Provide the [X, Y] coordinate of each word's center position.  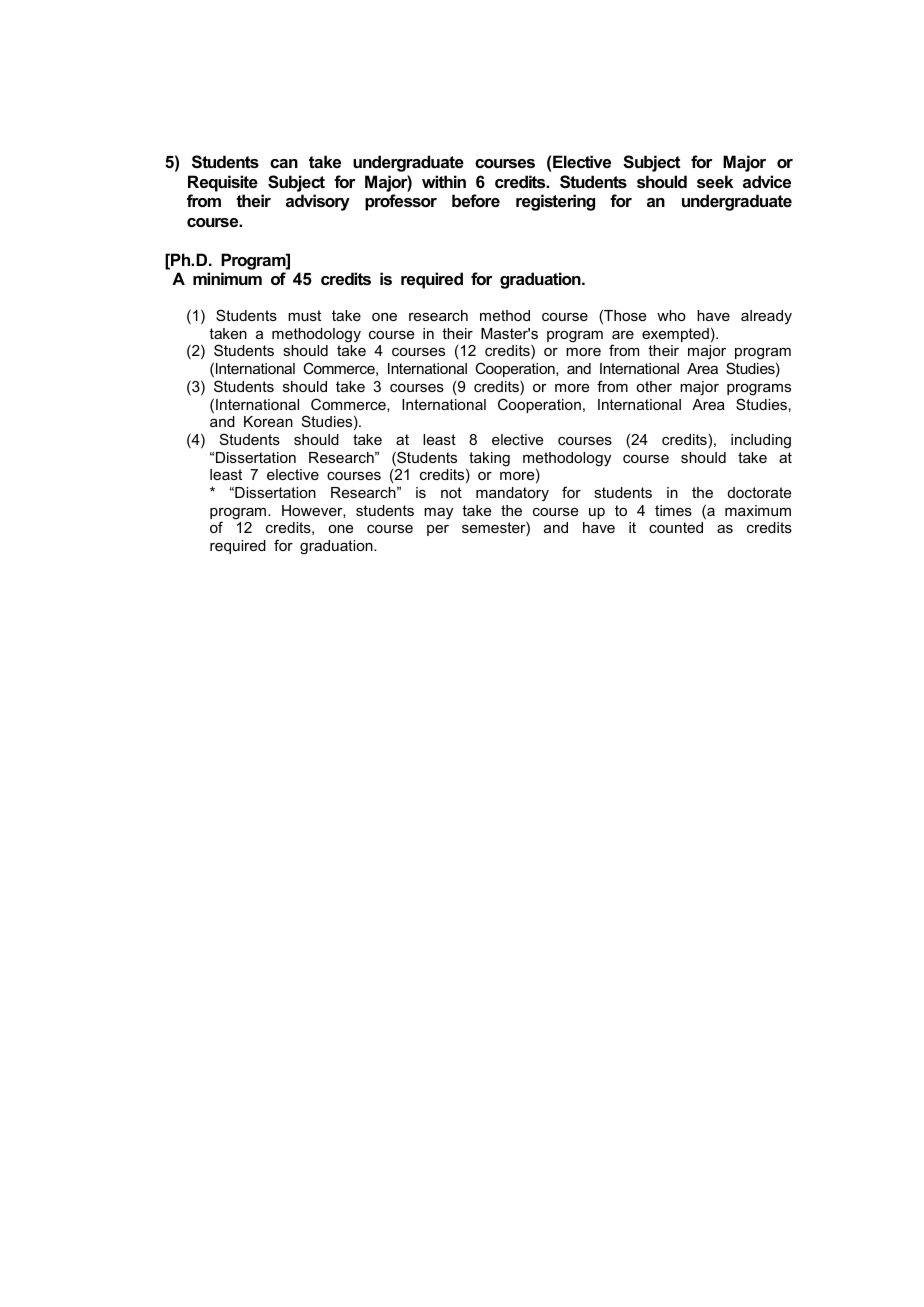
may [438, 514]
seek [715, 181]
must [304, 315]
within [444, 181]
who [671, 315]
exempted [675, 335]
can [284, 163]
